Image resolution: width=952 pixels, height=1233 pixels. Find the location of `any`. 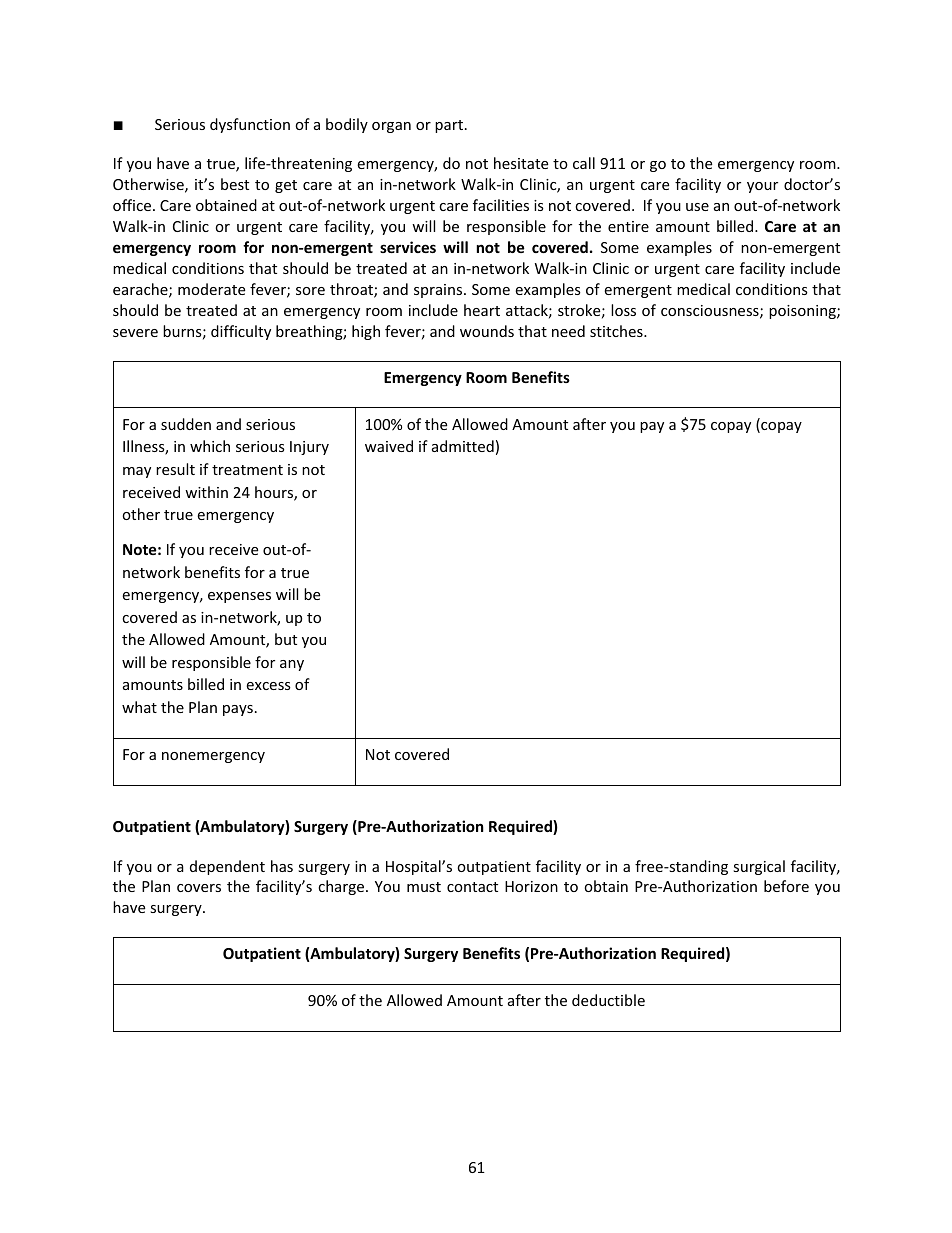

any is located at coordinates (292, 665).
